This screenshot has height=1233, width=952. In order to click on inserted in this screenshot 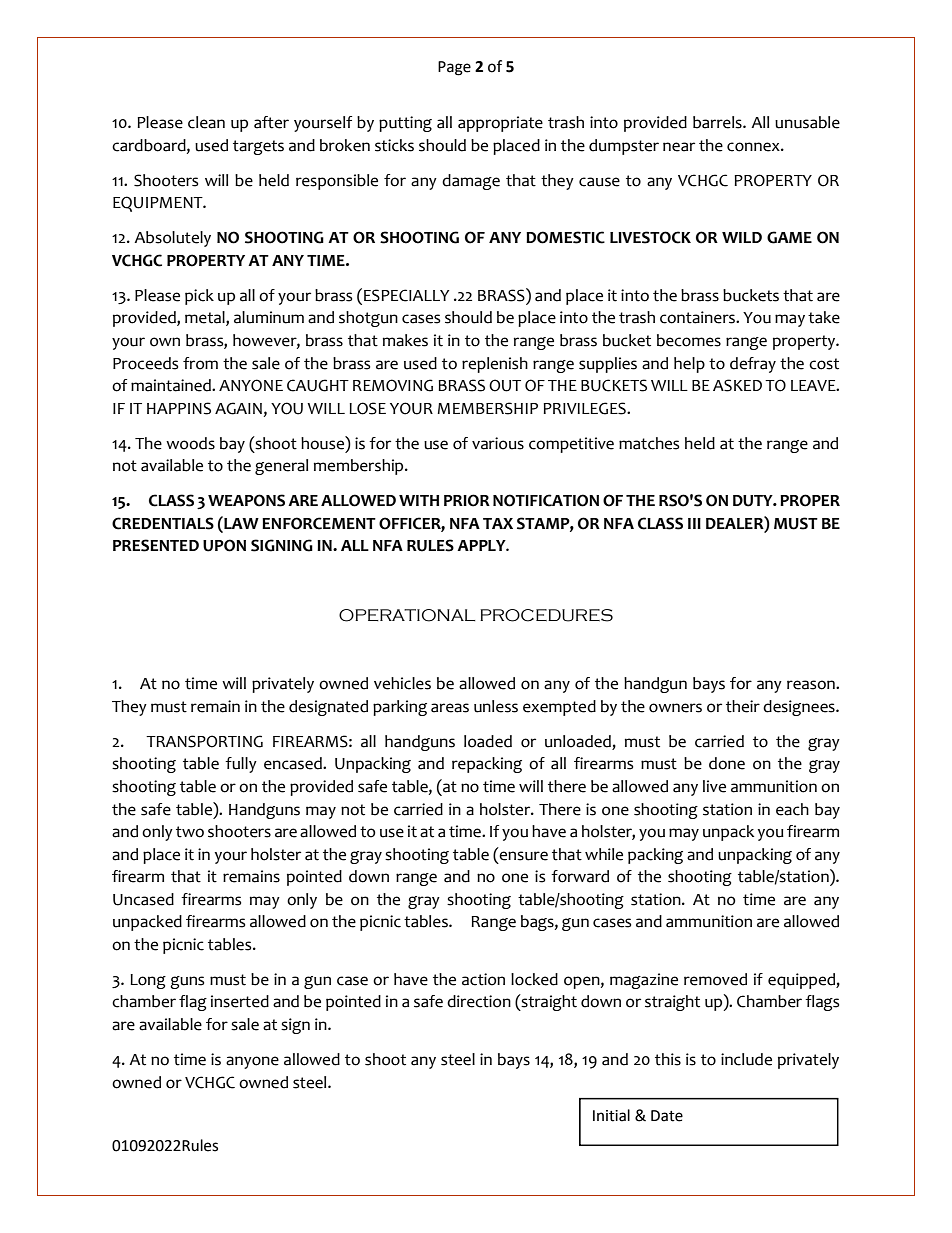, I will do `click(240, 1001)`.
